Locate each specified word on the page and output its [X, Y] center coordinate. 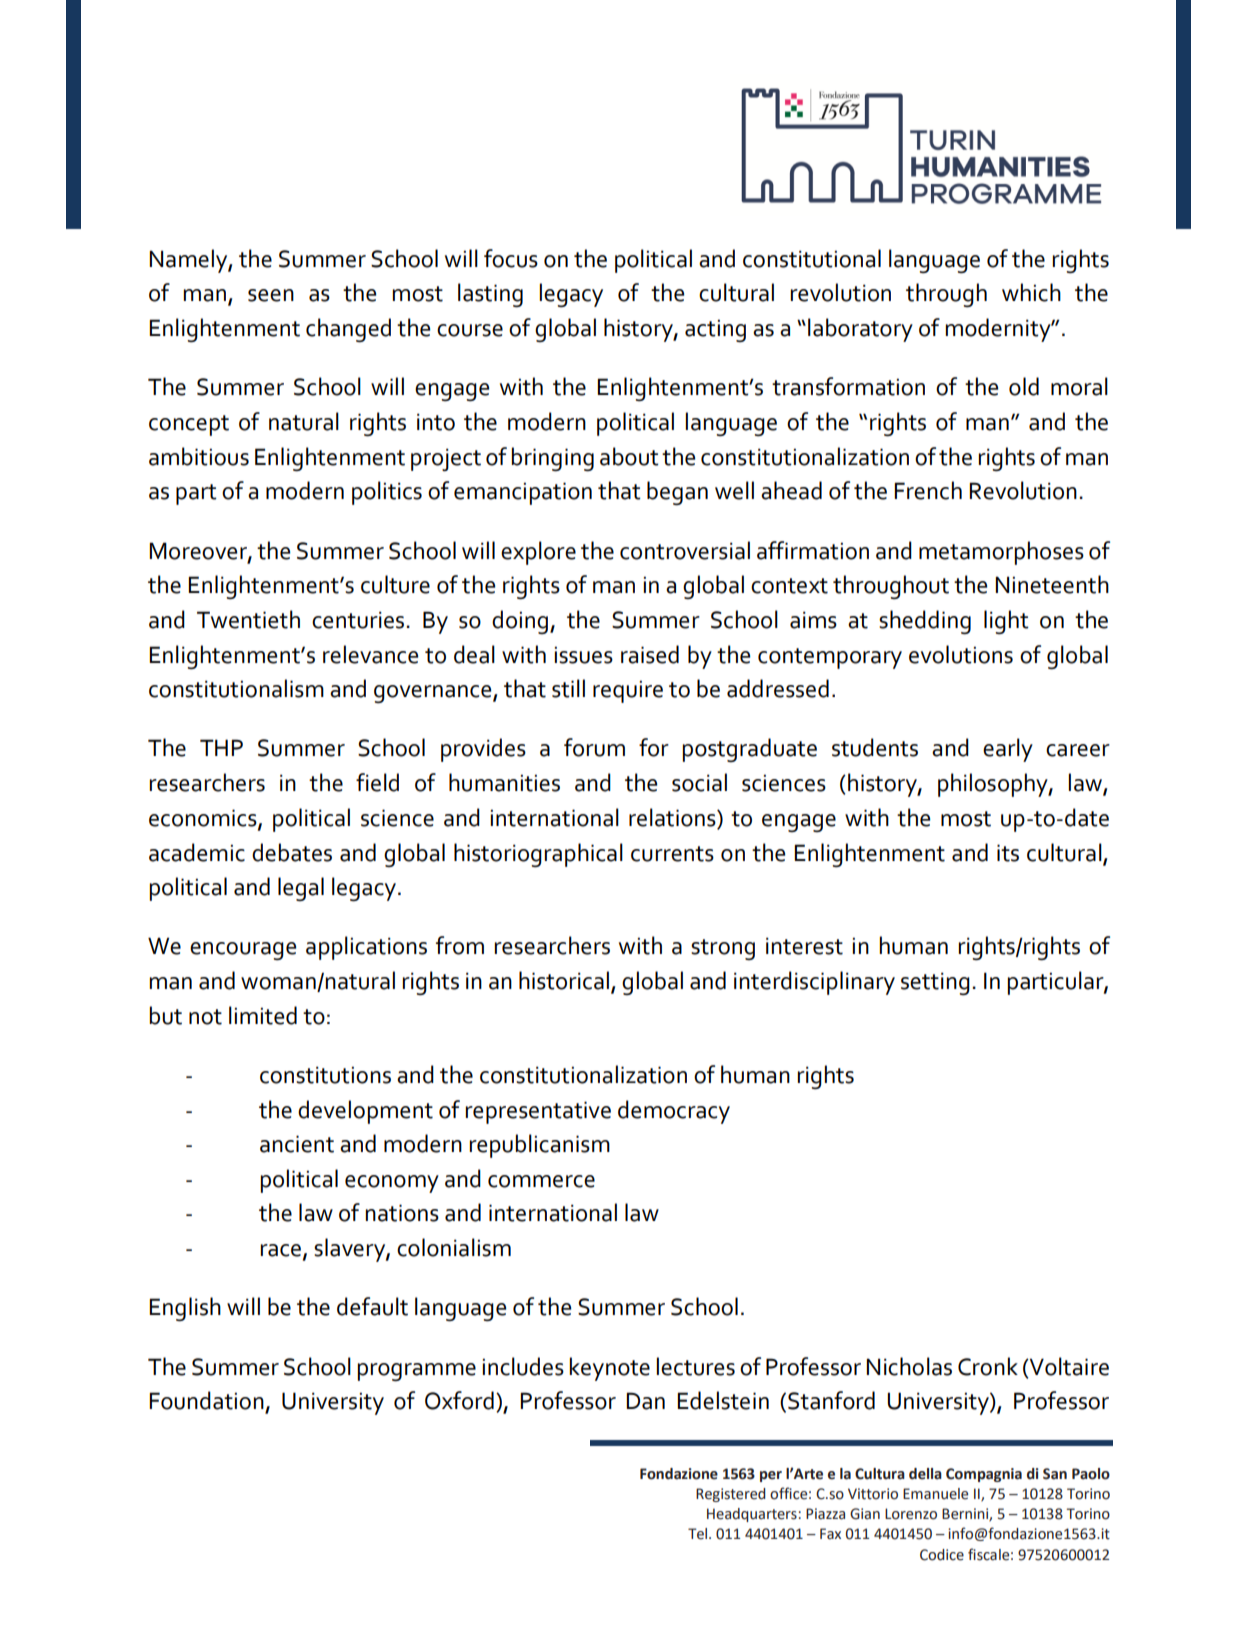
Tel [699, 1534]
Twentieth [248, 619]
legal [301, 889]
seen [271, 295]
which [1031, 292]
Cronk [988, 1366]
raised [650, 654]
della [925, 1474]
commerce [541, 1181]
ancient [297, 1144]
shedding [925, 622]
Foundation [206, 1400]
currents [672, 854]
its [1008, 853]
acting [715, 330]
